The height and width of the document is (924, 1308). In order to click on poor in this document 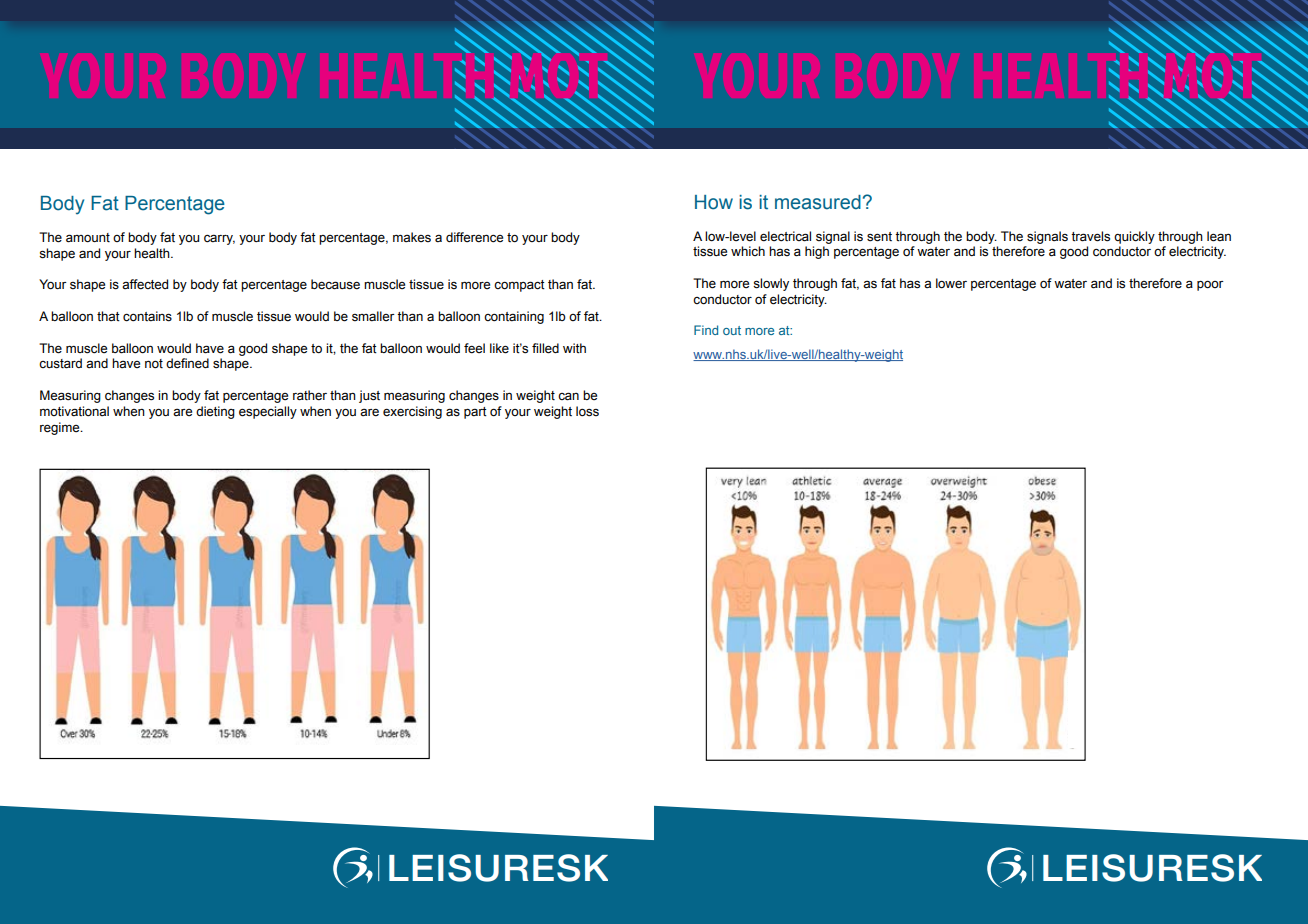, I will do `click(1210, 285)`.
